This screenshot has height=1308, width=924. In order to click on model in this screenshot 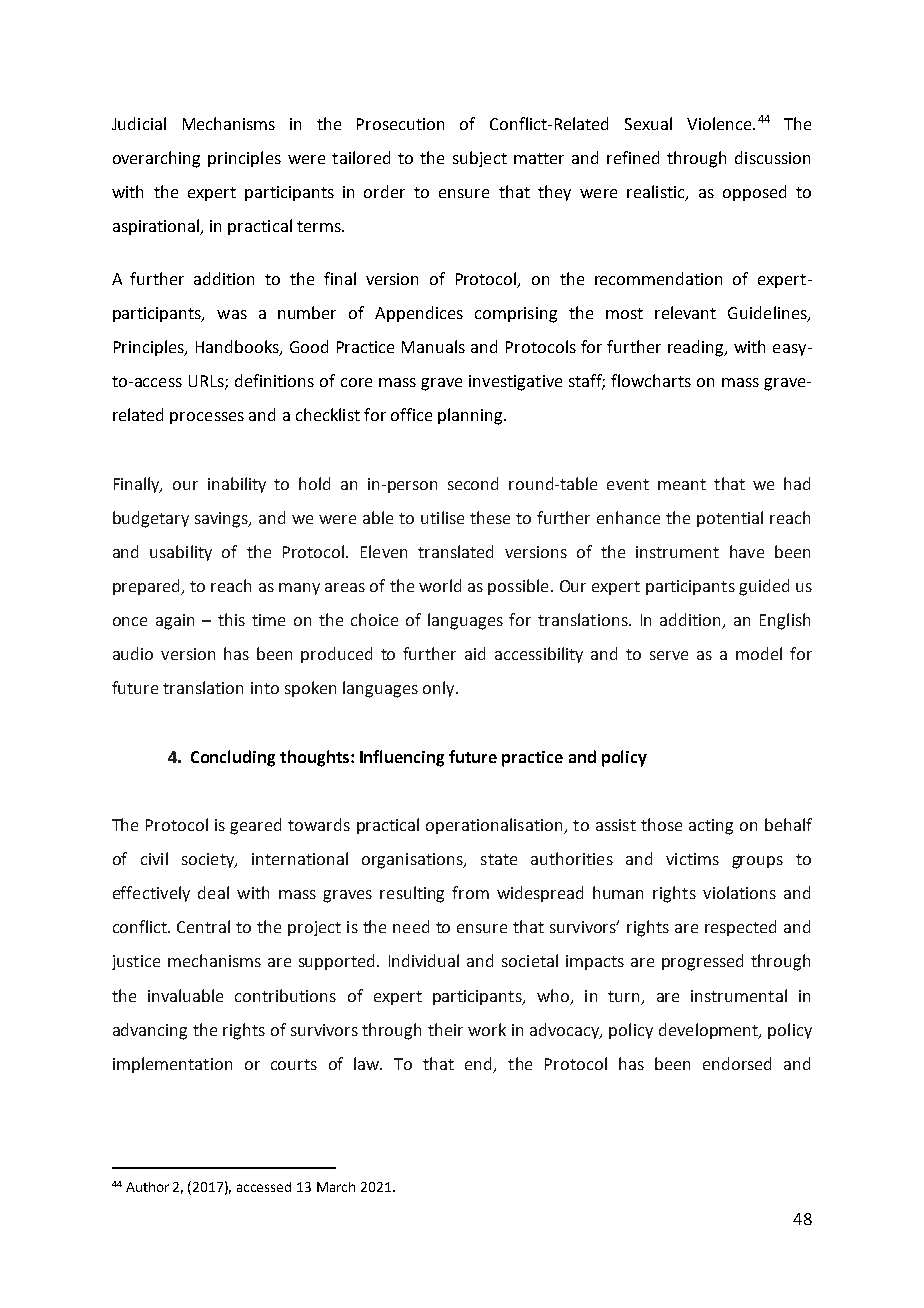, I will do `click(759, 653)`.
